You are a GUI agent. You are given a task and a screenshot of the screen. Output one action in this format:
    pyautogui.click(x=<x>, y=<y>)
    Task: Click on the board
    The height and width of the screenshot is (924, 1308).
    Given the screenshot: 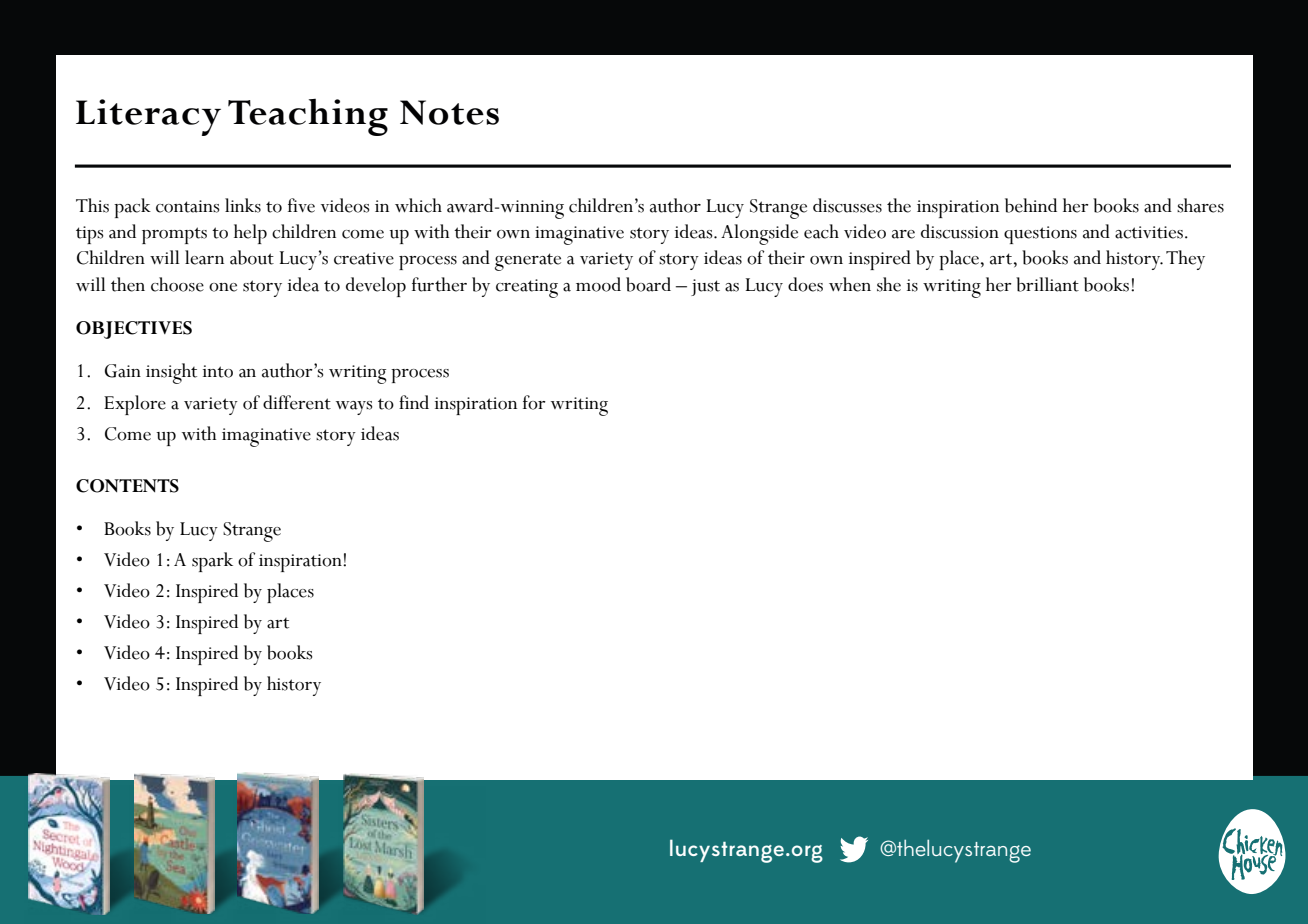 What is the action you would take?
    pyautogui.click(x=648, y=284)
